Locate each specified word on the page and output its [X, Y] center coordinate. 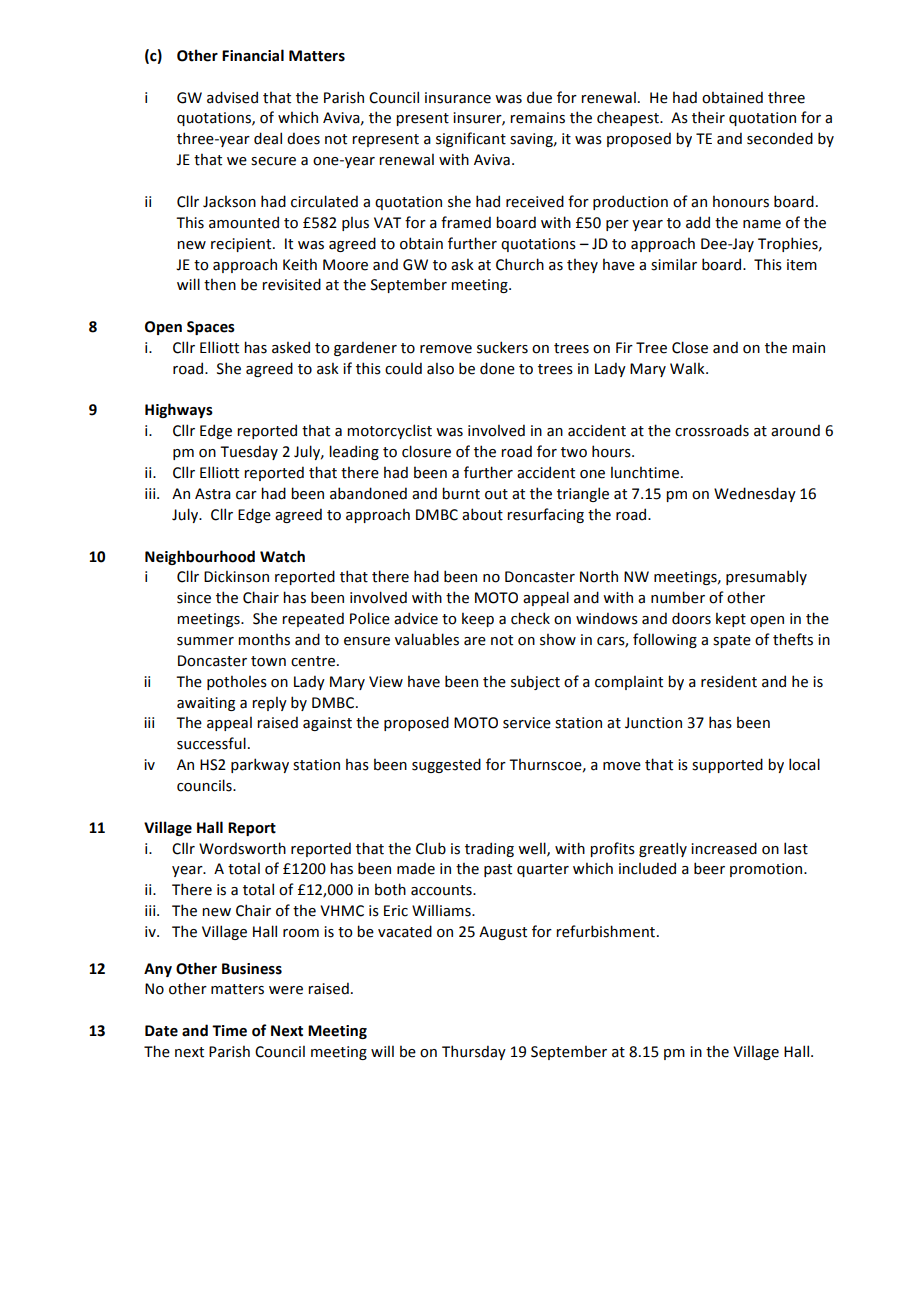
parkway [260, 765]
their [708, 117]
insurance [458, 98]
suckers [502, 347]
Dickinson [236, 576]
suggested [446, 765]
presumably [766, 577]
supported [727, 765]
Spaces [211, 328]
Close [690, 347]
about [482, 514]
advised [232, 97]
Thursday [474, 1052]
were [286, 990]
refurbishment [607, 931]
